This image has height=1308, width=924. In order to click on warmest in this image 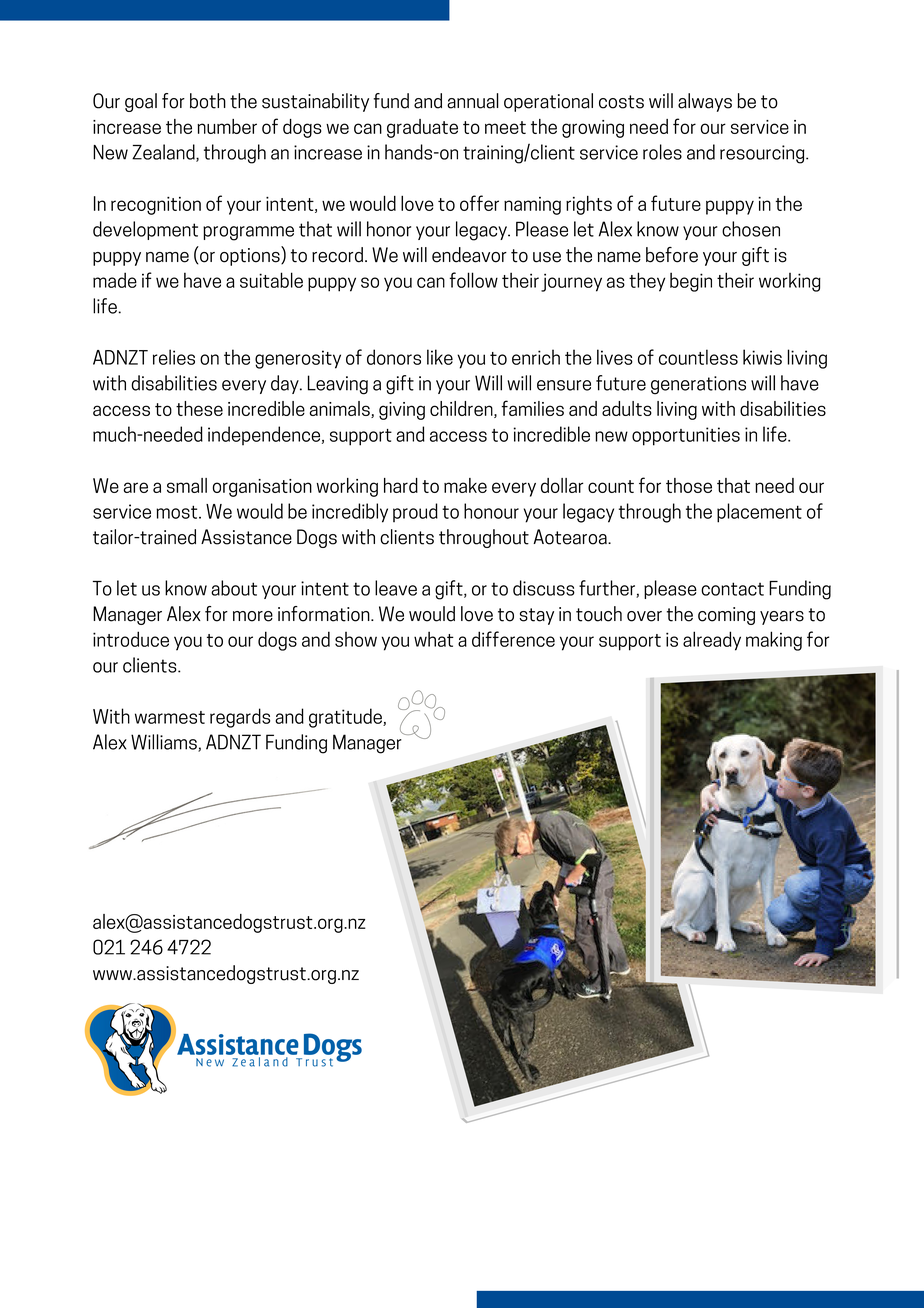, I will do `click(170, 717)`.
